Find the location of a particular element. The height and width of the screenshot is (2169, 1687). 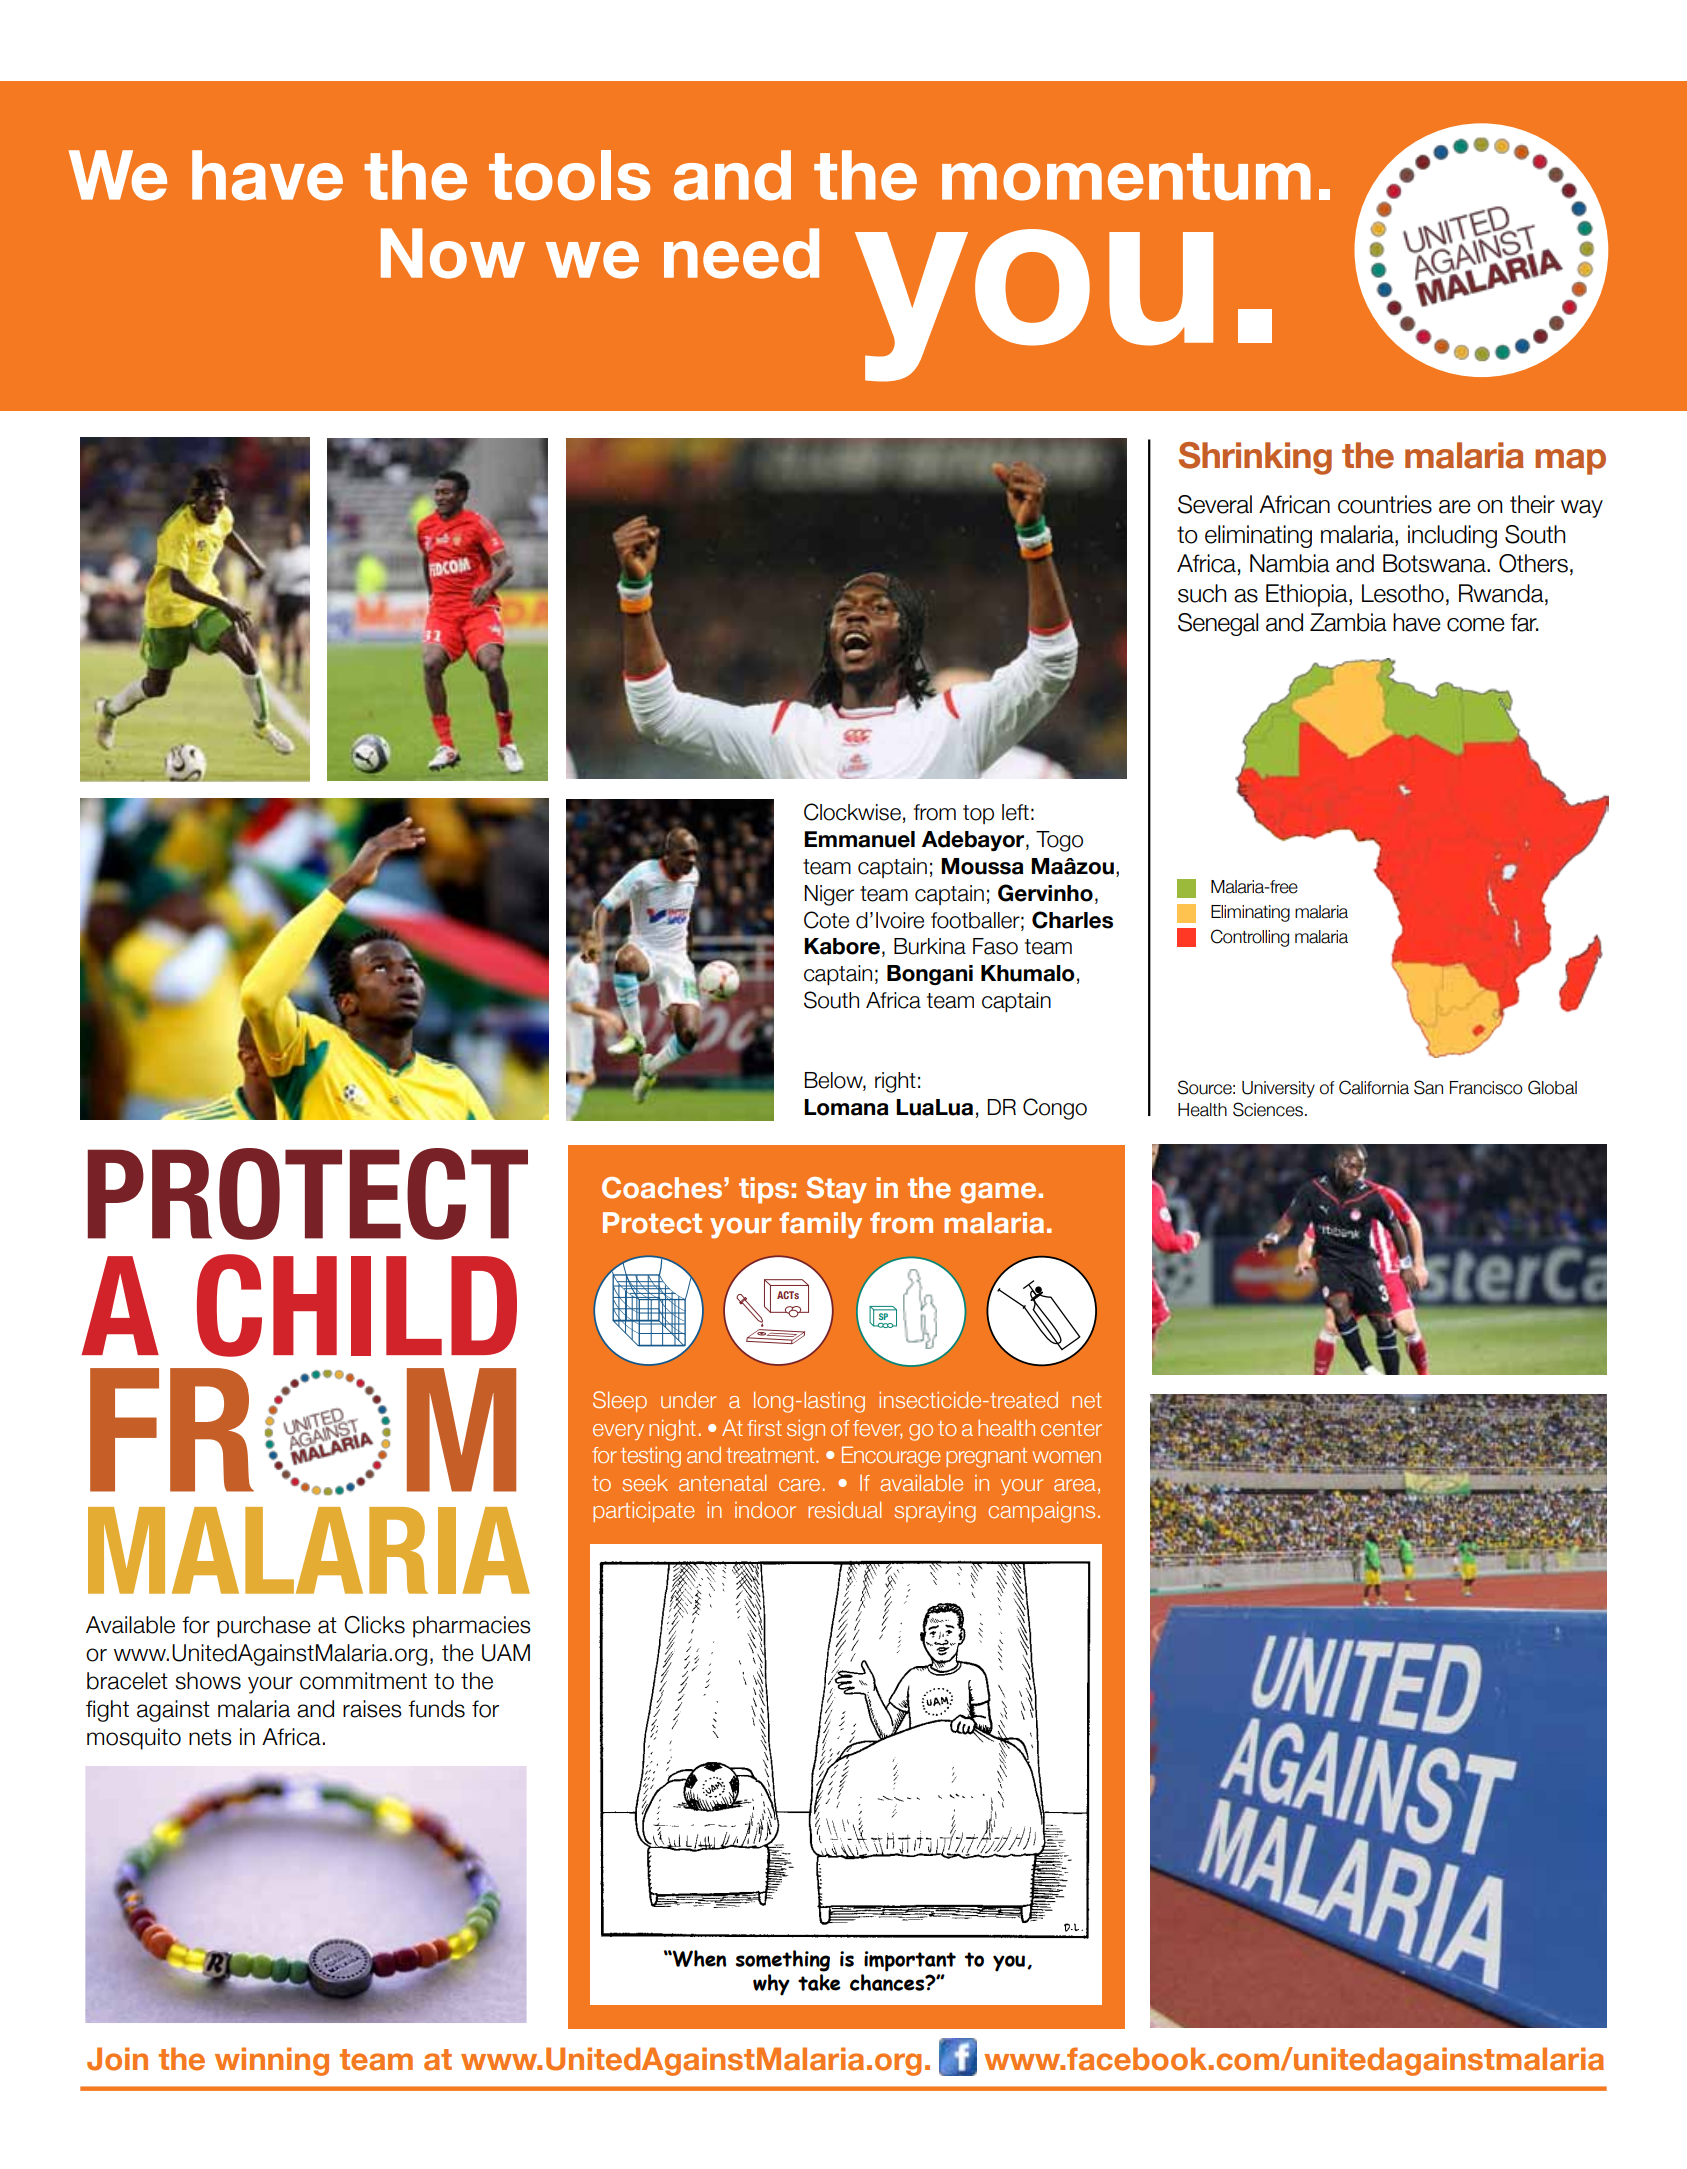

winning is located at coordinates (272, 2061).
